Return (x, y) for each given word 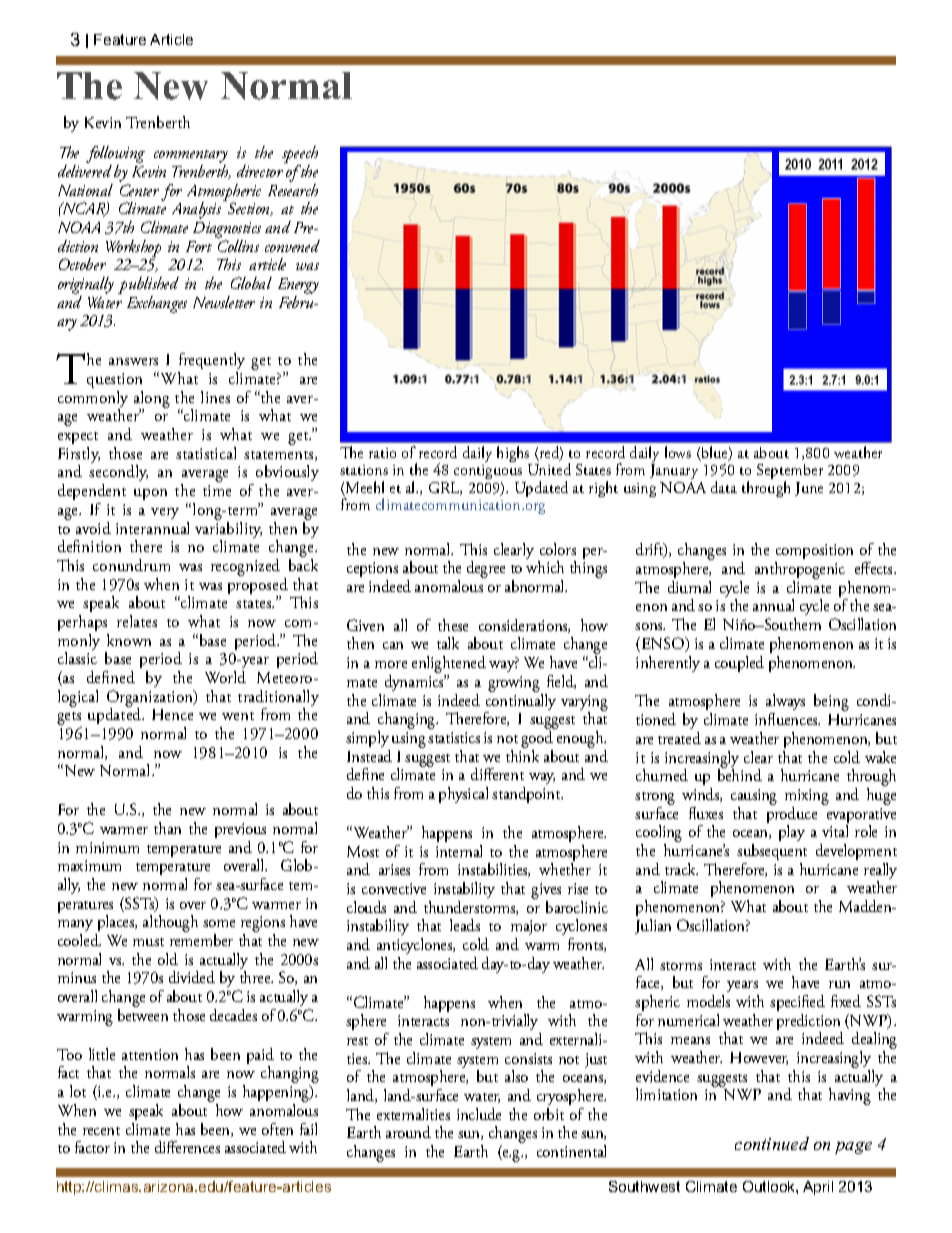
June (809, 489)
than (167, 828)
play (792, 833)
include (479, 1114)
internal (459, 851)
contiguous (488, 474)
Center (139, 190)
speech (300, 156)
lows (678, 452)
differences (187, 1147)
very (165, 513)
